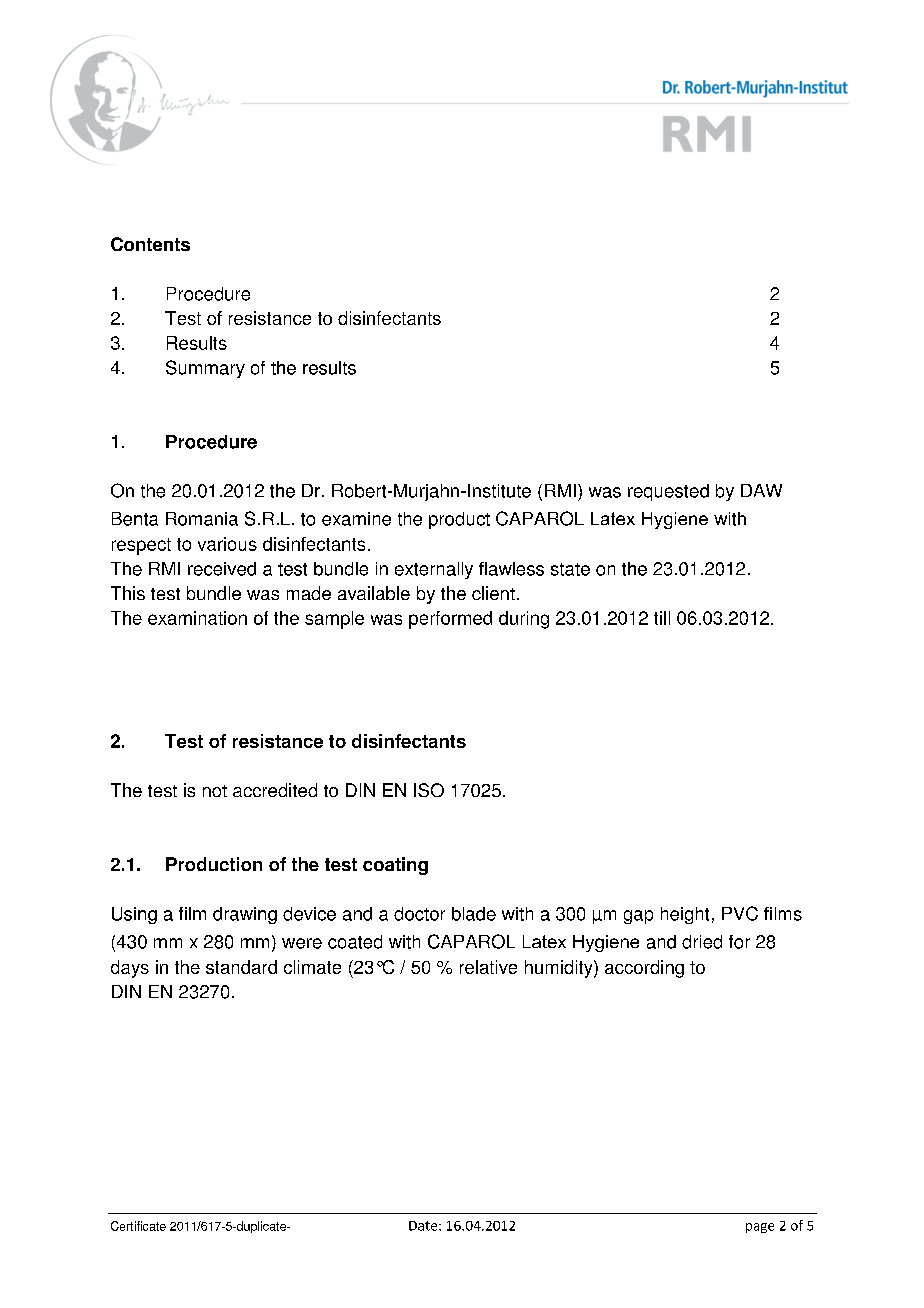 This image has width=924, height=1308. What do you see at coordinates (150, 244) in the image?
I see `Contents` at bounding box center [150, 244].
